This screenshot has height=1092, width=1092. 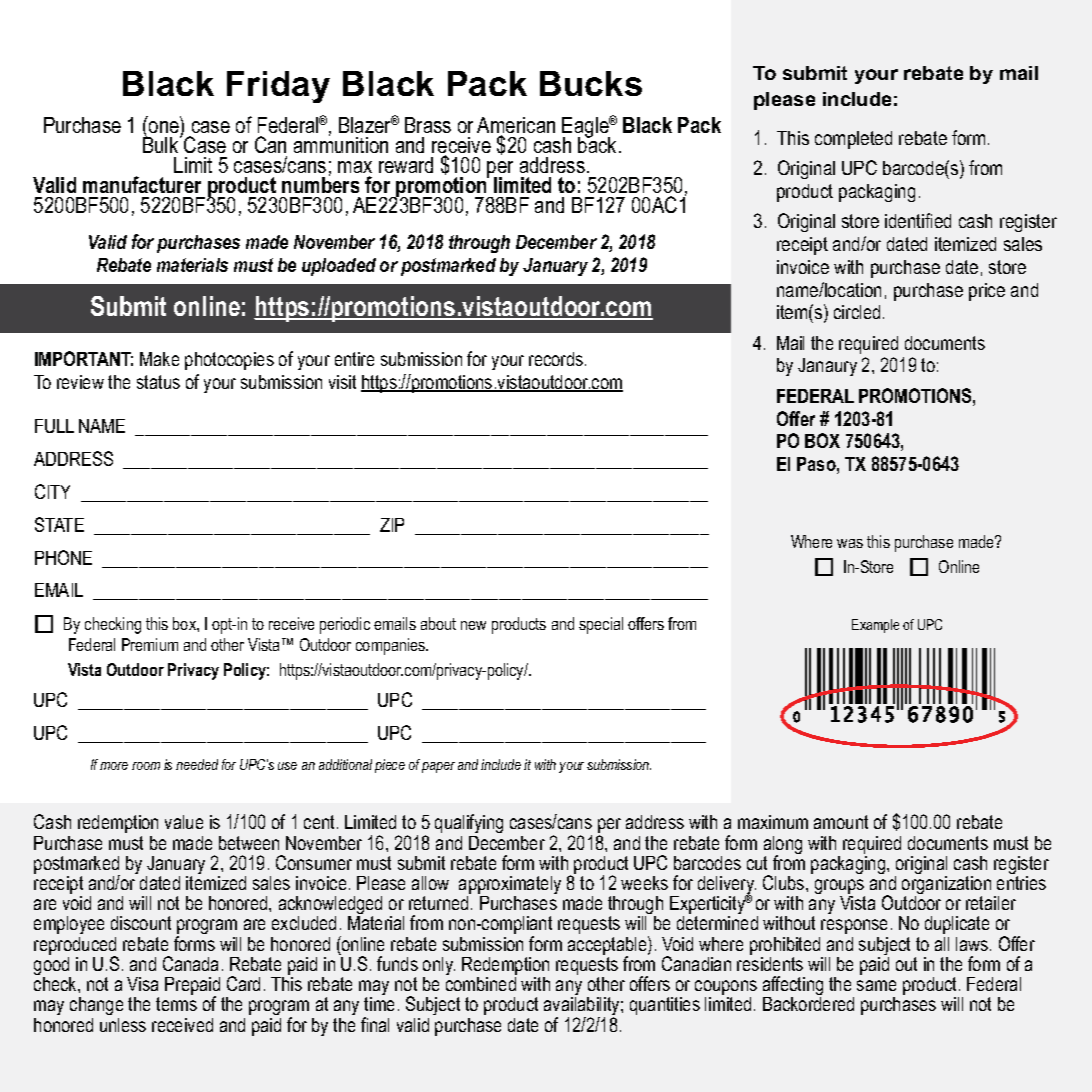 What do you see at coordinates (876, 985) in the screenshot?
I see `same` at bounding box center [876, 985].
